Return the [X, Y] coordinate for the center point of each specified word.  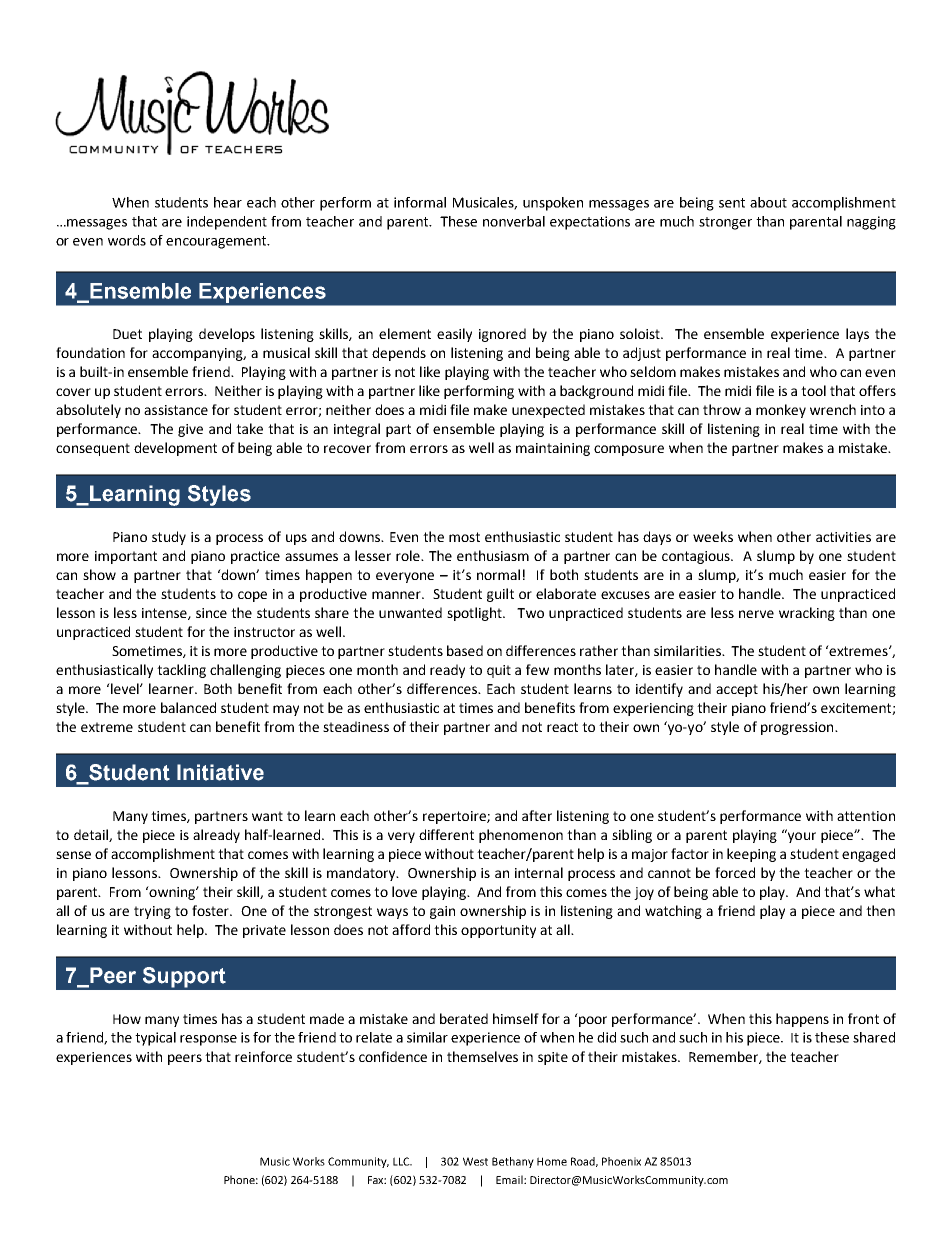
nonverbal [514, 221]
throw [722, 409]
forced [735, 872]
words [127, 240]
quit [499, 671]
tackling [181, 671]
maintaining [553, 449]
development [175, 449]
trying [152, 912]
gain [442, 912]
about [768, 202]
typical [155, 1039]
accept [737, 690]
